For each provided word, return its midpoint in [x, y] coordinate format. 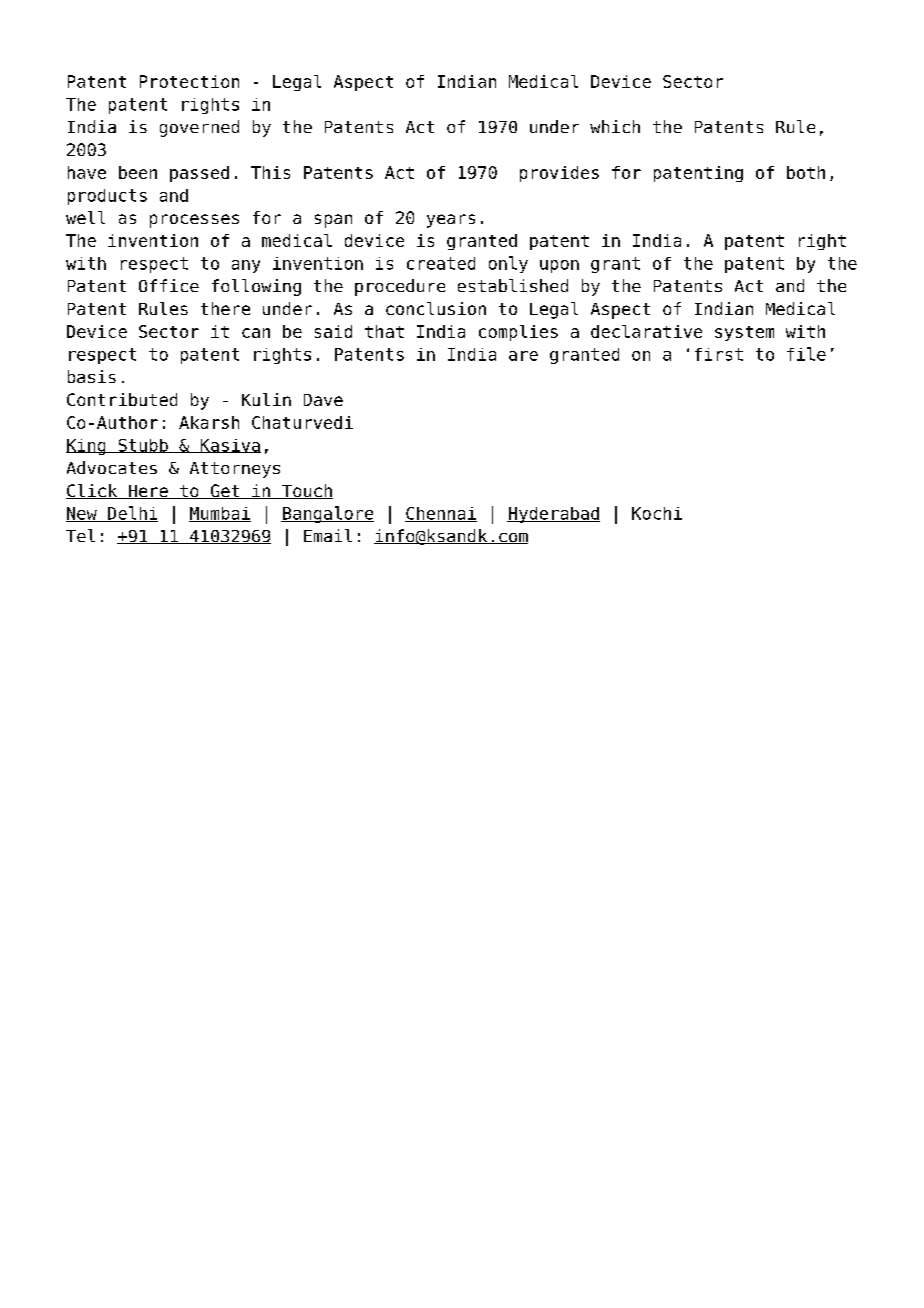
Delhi [132, 514]
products [107, 197]
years [451, 221]
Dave [323, 400]
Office [169, 285]
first [719, 354]
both [806, 172]
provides [559, 174]
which [615, 126]
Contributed [122, 399]
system [744, 333]
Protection [189, 81]
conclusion [436, 308]
